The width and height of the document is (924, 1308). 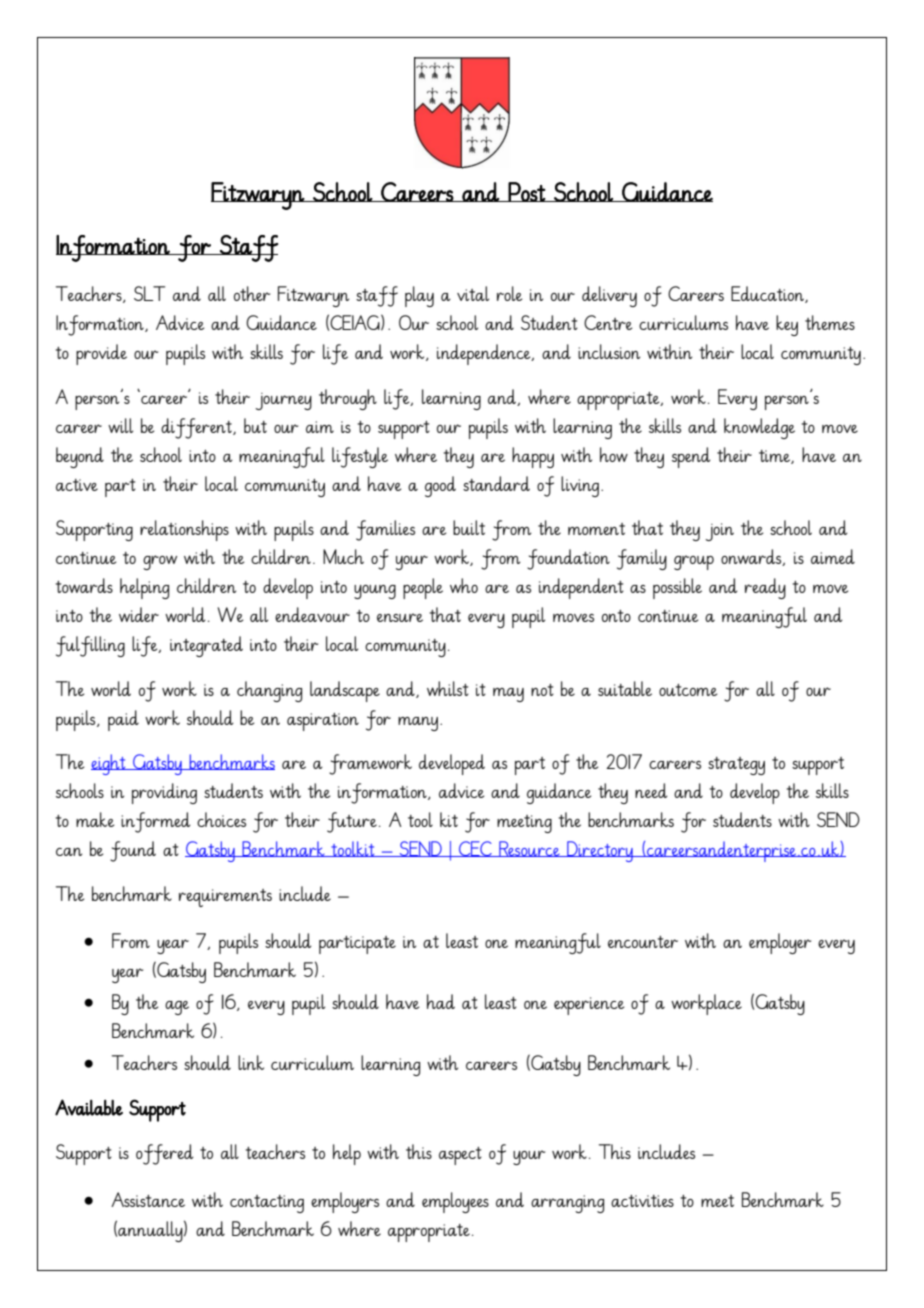 I want to click on encounter, so click(x=643, y=942).
